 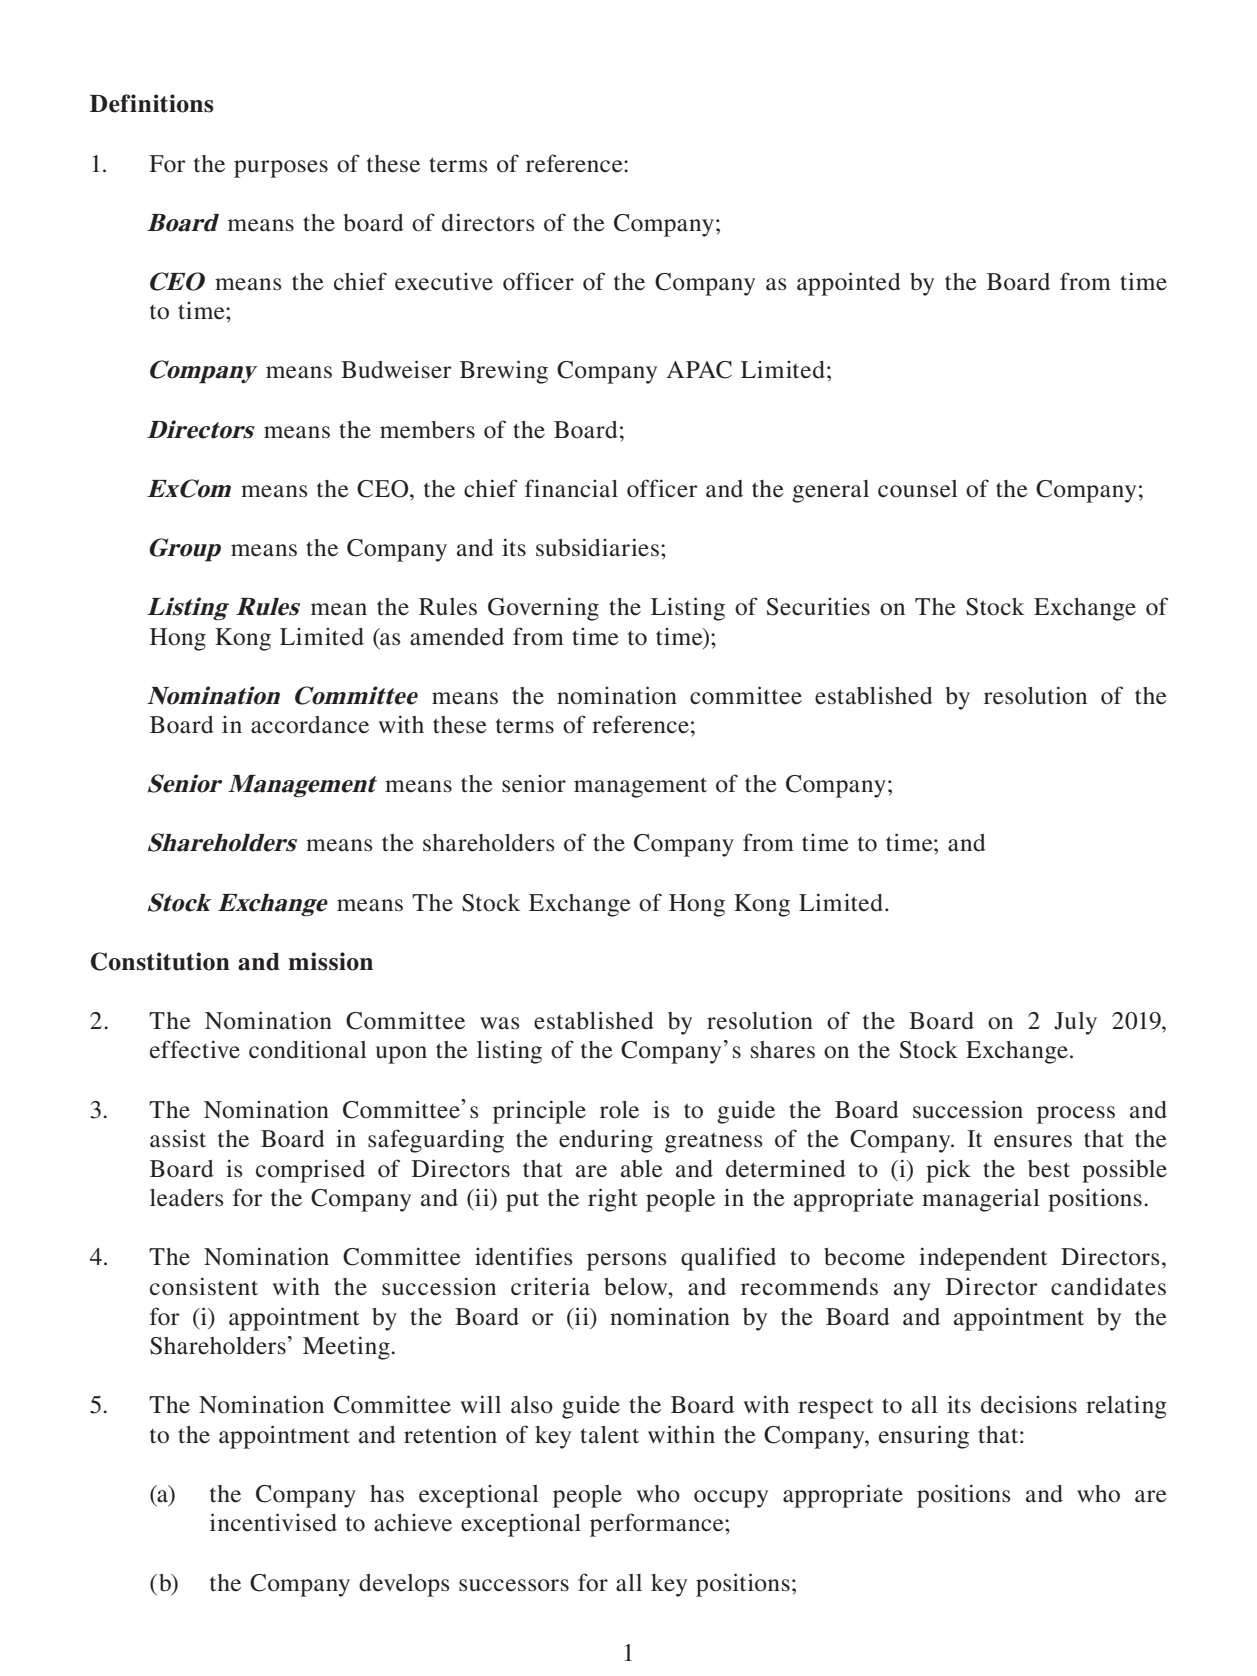 What do you see at coordinates (444, 282) in the page?
I see `executive` at bounding box center [444, 282].
